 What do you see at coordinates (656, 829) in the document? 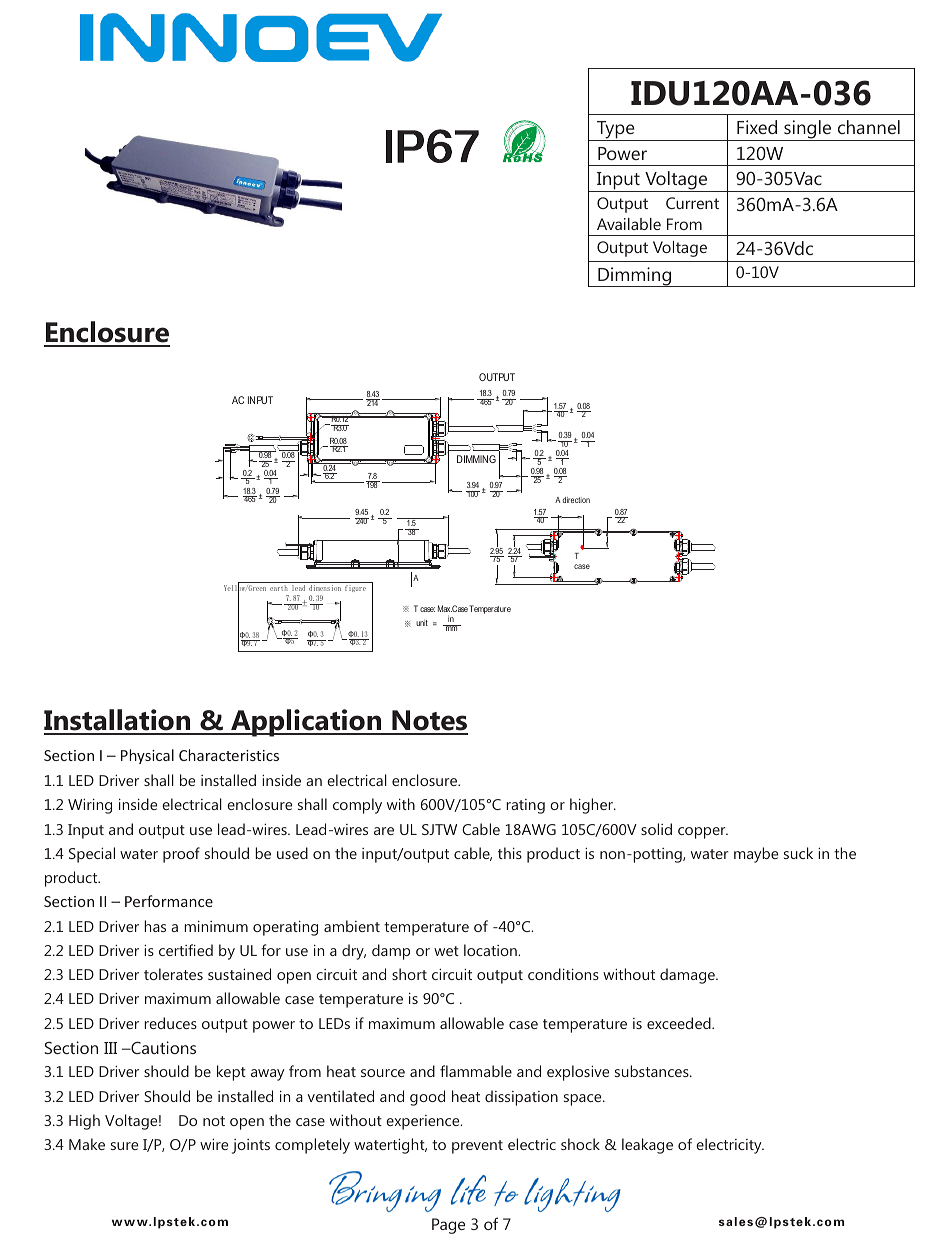
I see `solid` at bounding box center [656, 829].
